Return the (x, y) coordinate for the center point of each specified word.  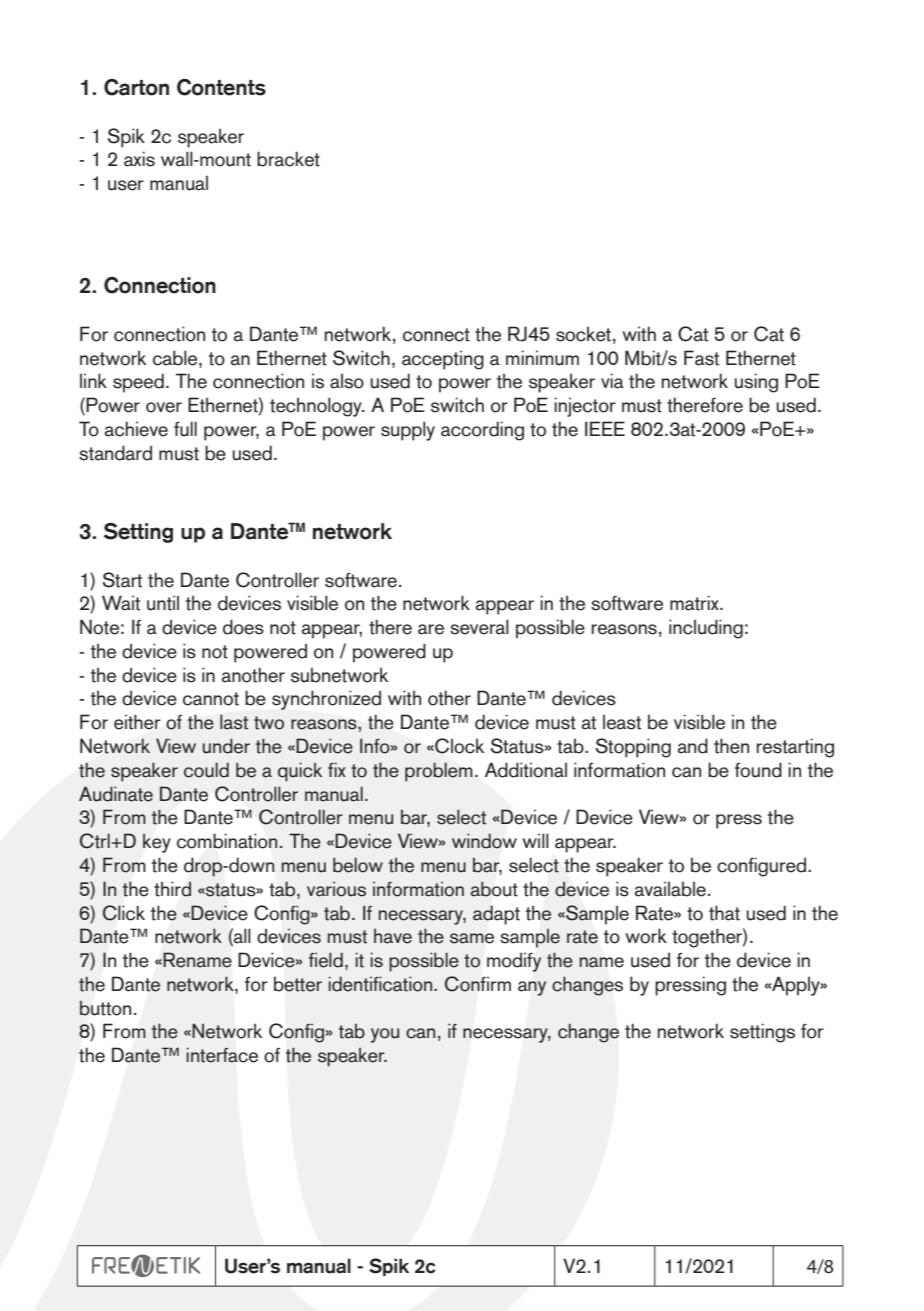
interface (222, 1055)
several (479, 627)
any (532, 988)
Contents (221, 87)
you (385, 1035)
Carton (136, 87)
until (163, 603)
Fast (701, 358)
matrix (695, 603)
